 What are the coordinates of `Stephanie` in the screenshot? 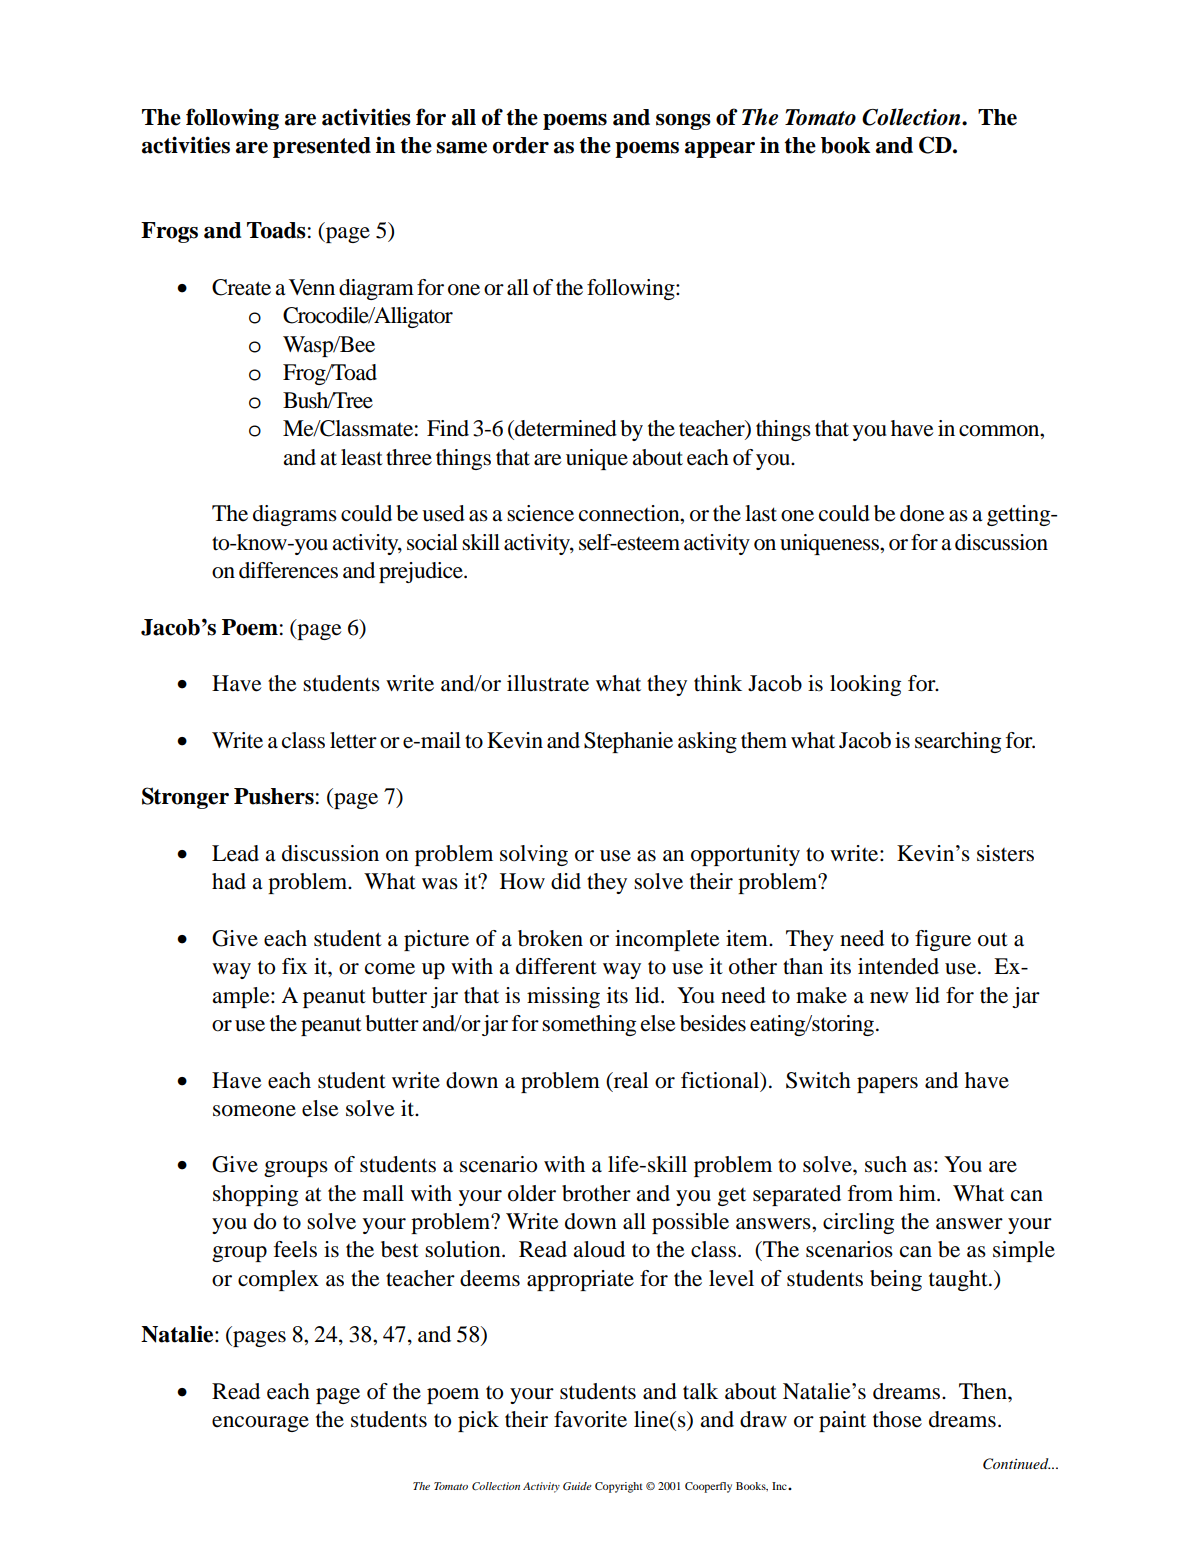 It's located at (628, 742).
